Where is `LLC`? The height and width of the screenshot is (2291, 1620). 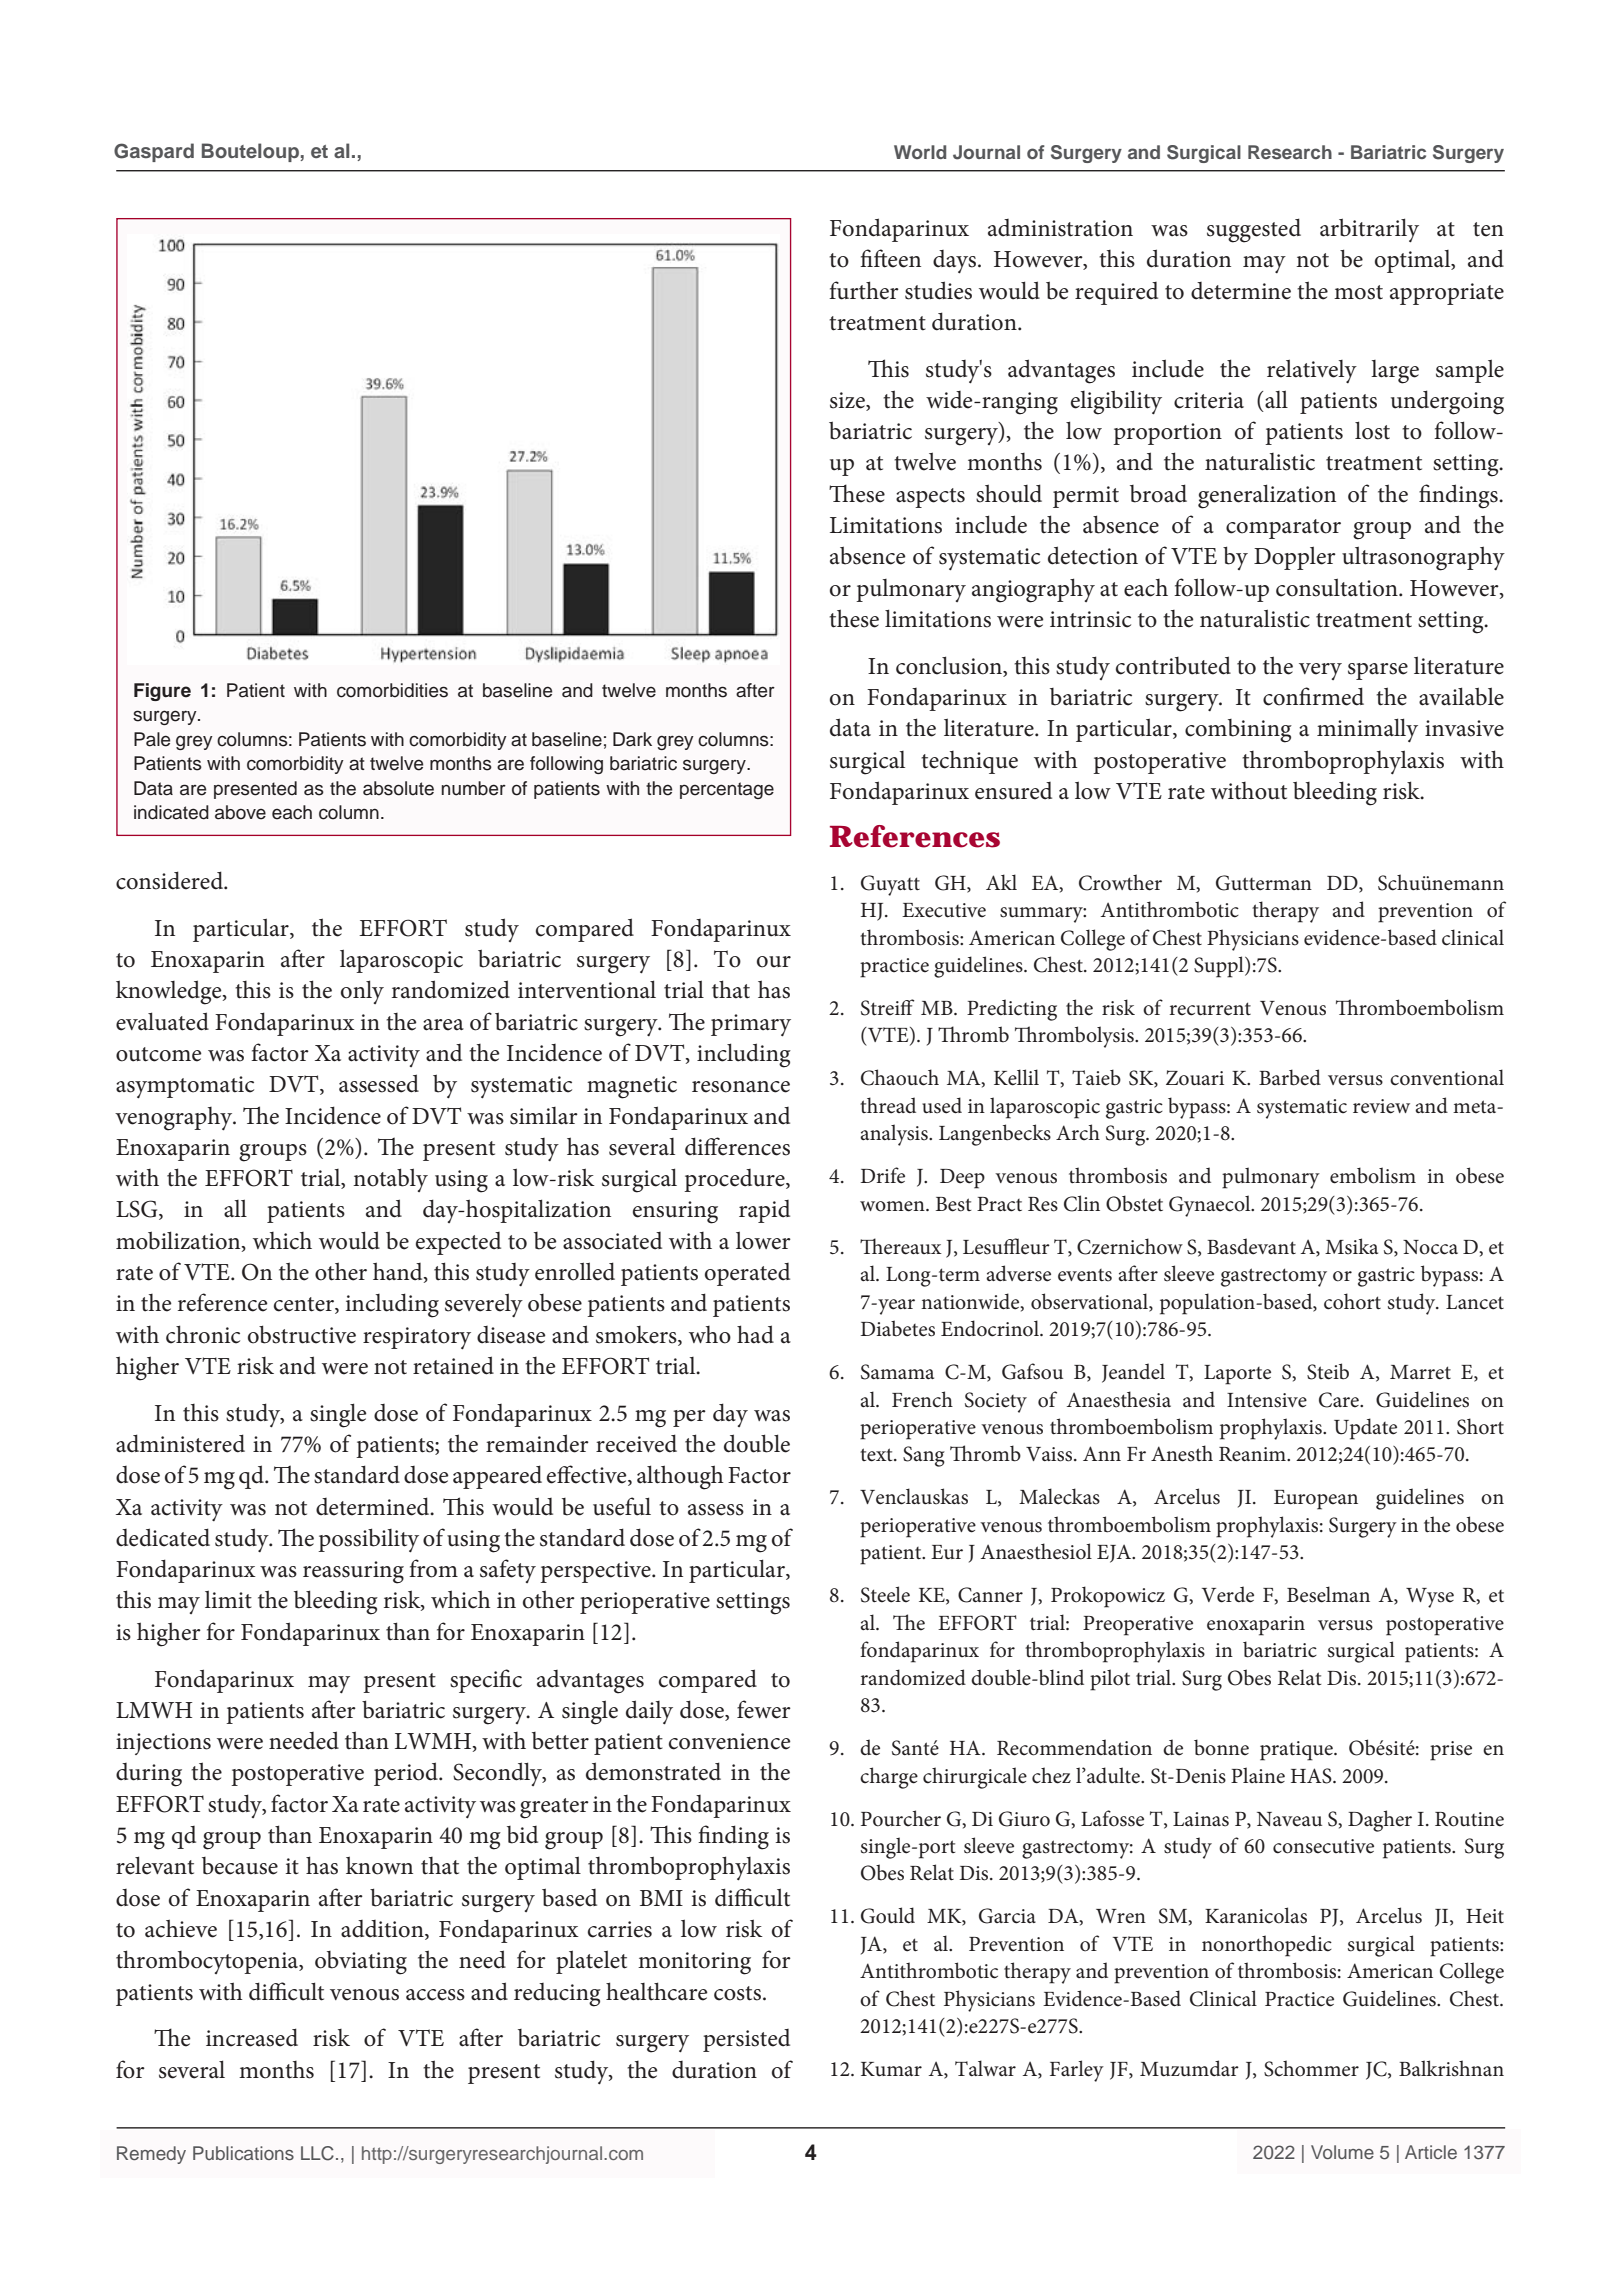 LLC is located at coordinates (317, 2153).
